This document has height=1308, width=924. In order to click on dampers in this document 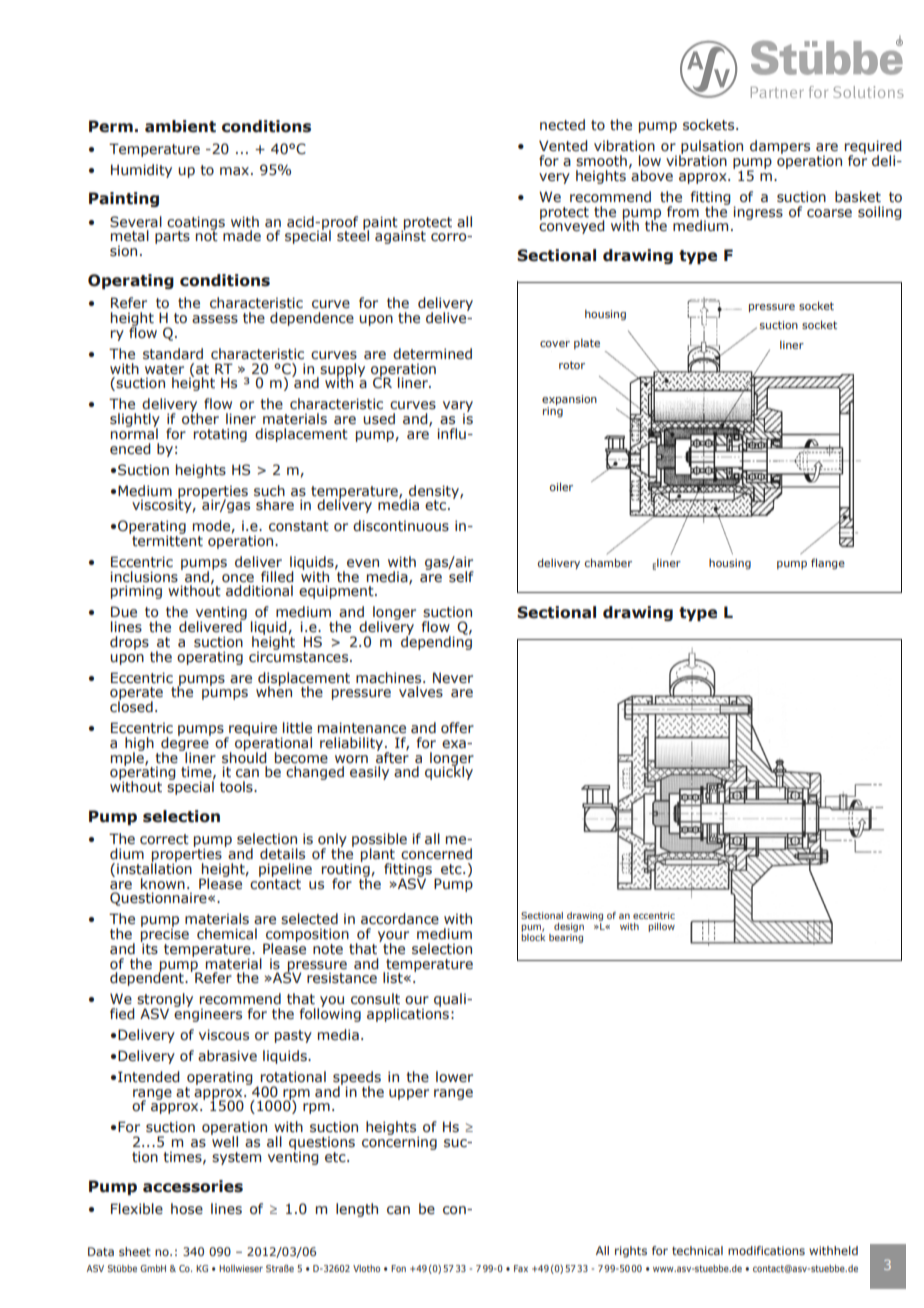, I will do `click(780, 147)`.
